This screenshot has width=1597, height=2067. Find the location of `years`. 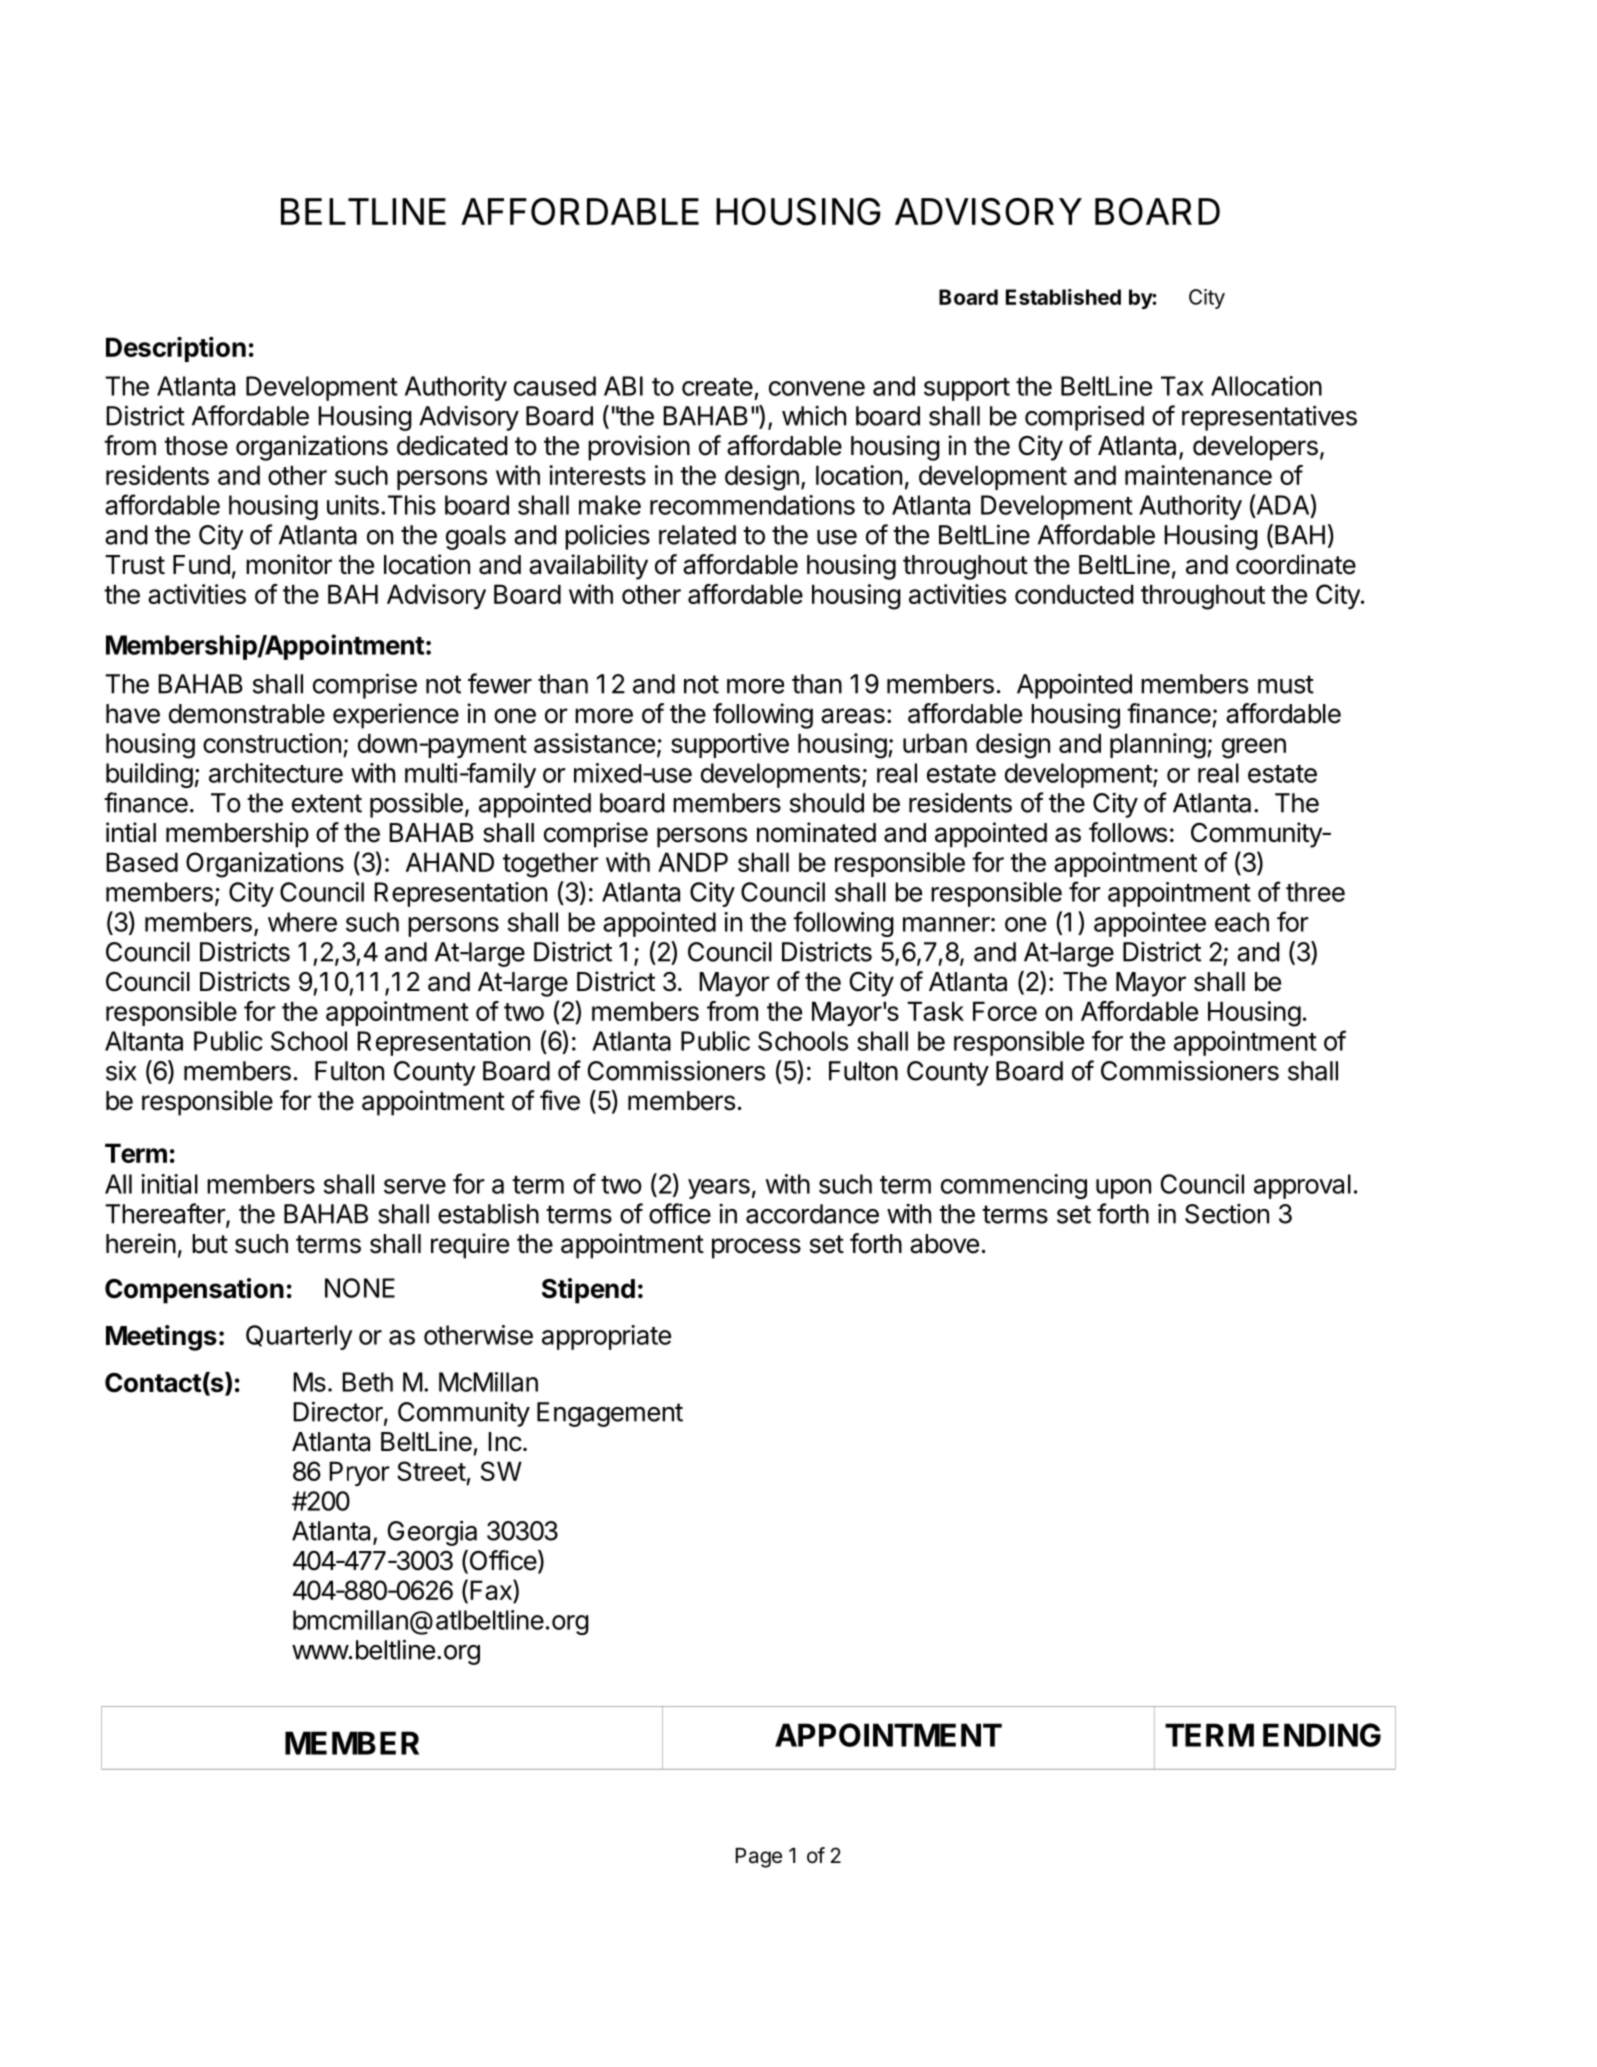

years is located at coordinates (719, 1189).
